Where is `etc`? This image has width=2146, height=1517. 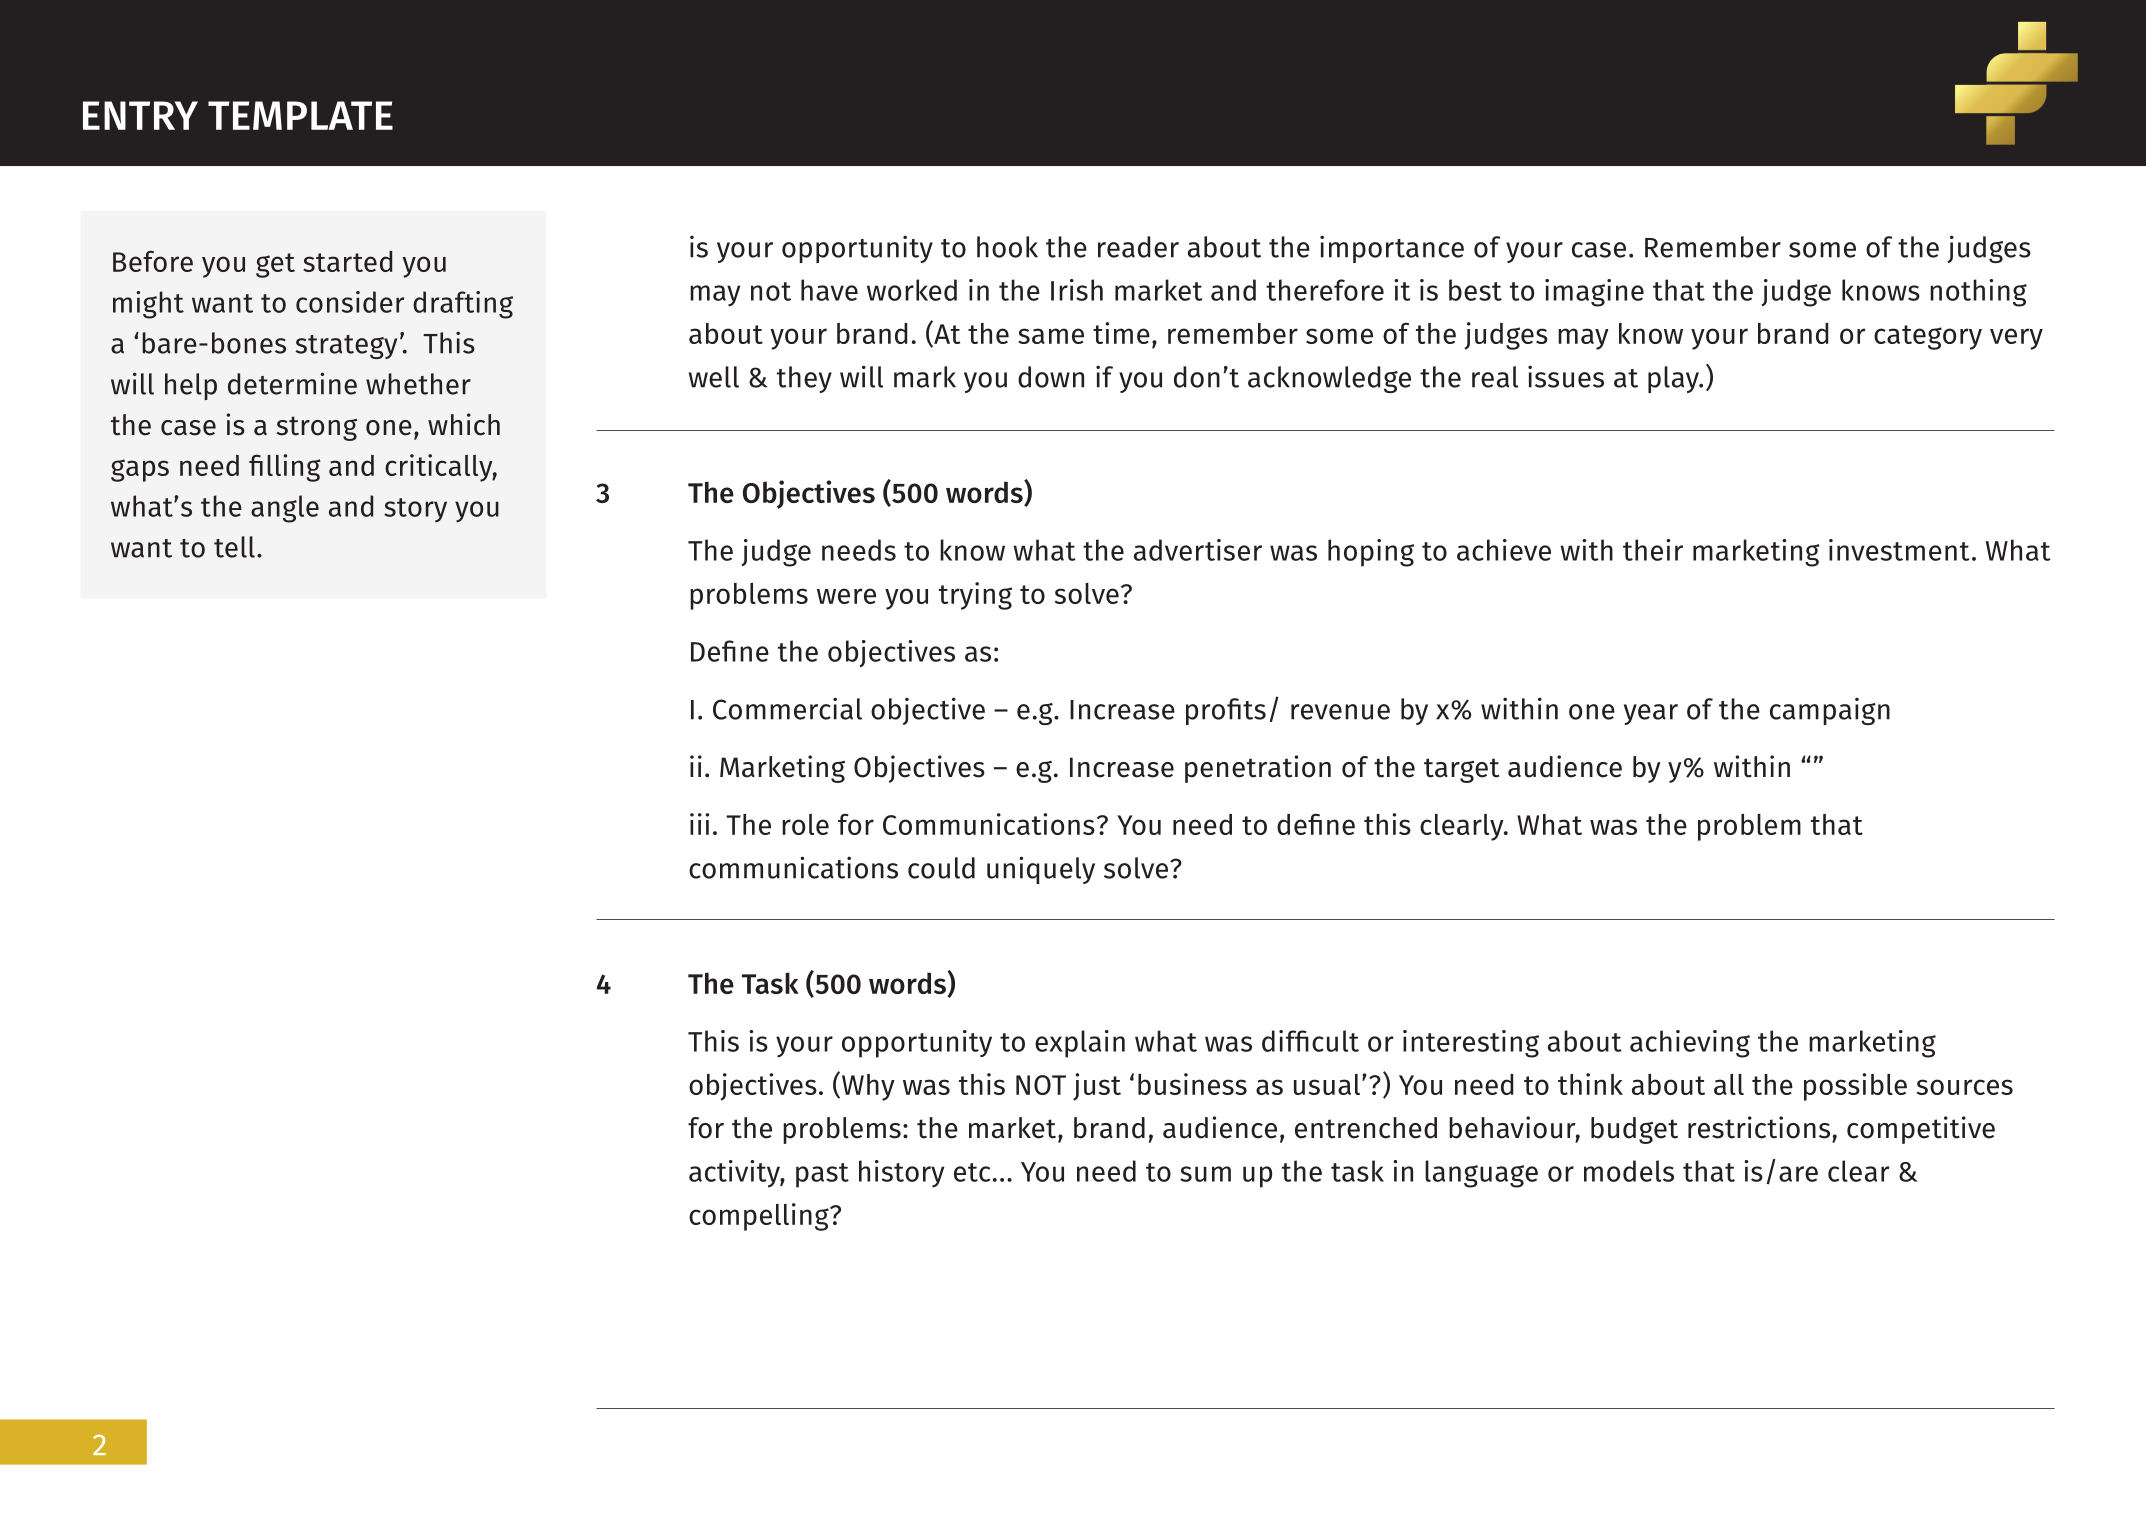 etc is located at coordinates (972, 1172).
